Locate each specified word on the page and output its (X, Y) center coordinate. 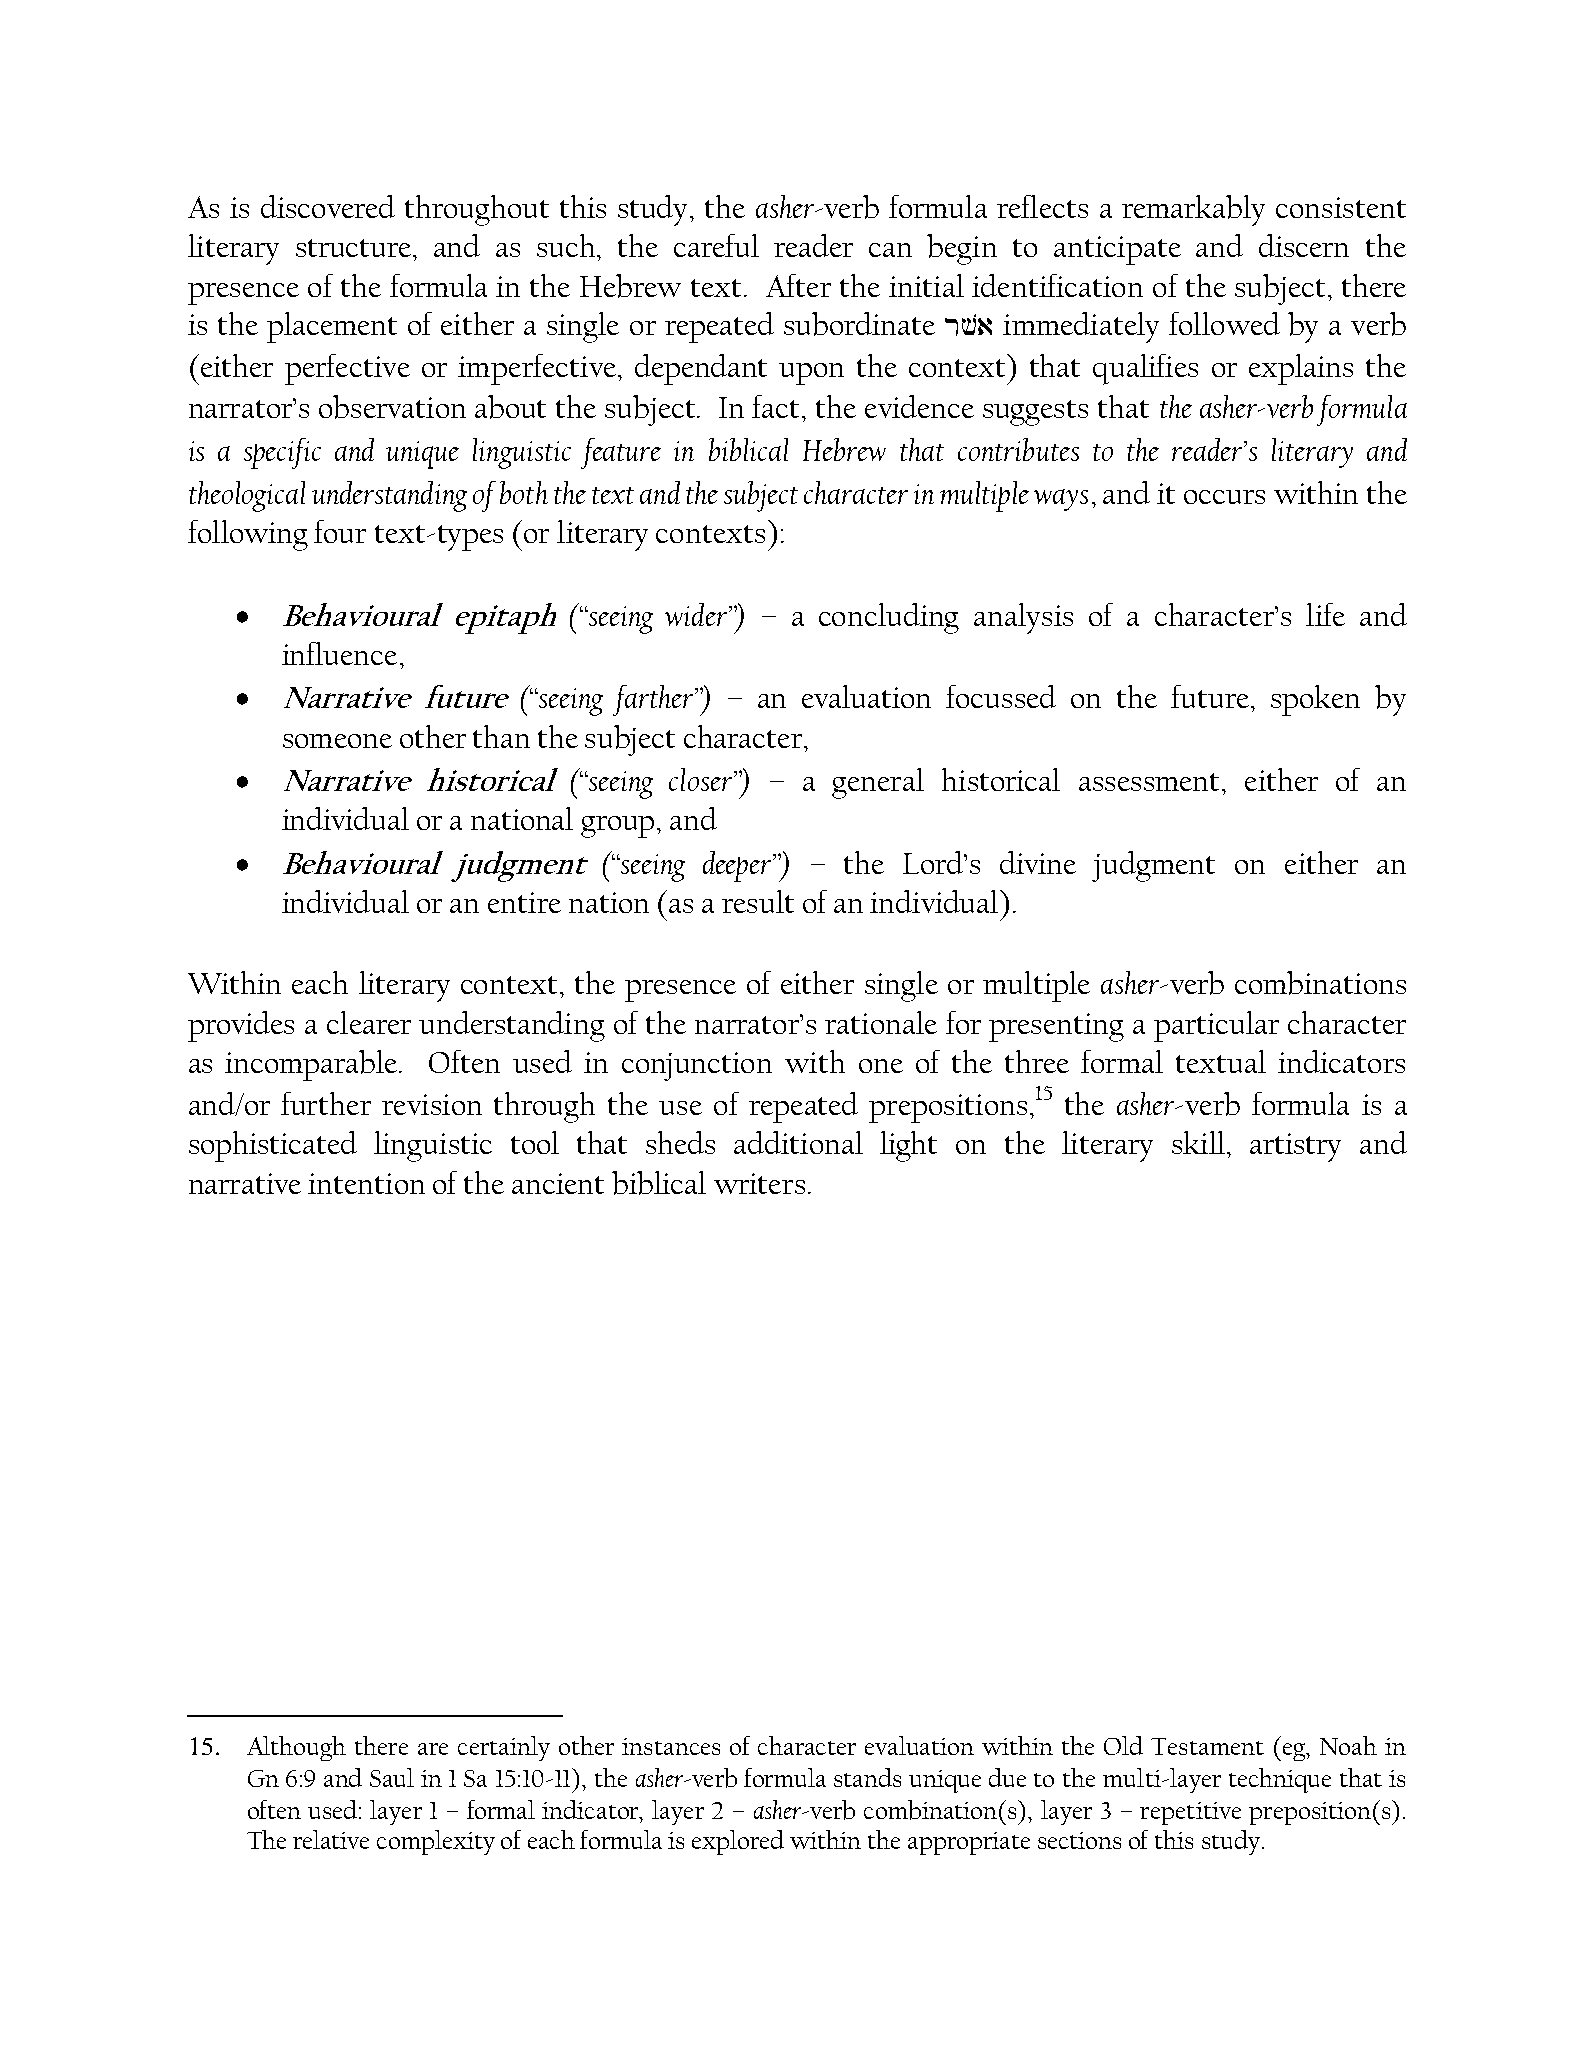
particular (1216, 1026)
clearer (369, 1022)
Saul (392, 1777)
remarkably (1193, 210)
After (798, 285)
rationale (881, 1022)
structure (355, 248)
